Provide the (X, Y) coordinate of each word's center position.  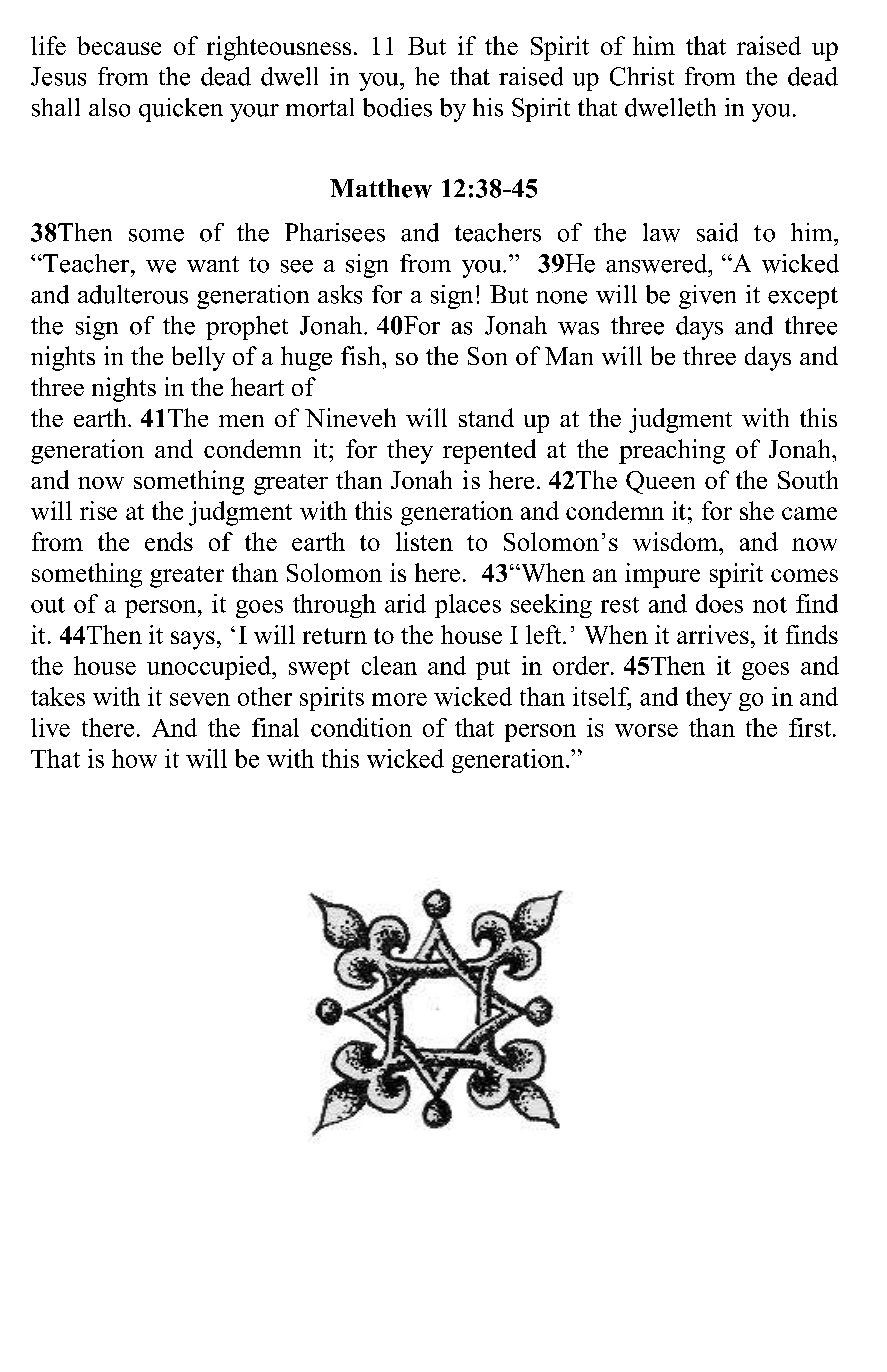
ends (169, 541)
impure (662, 575)
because (119, 45)
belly (198, 358)
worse (646, 730)
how (134, 758)
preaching (672, 451)
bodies (397, 107)
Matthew (381, 188)
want (213, 264)
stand (486, 417)
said (717, 232)
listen (424, 541)
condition (361, 727)
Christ (642, 76)
